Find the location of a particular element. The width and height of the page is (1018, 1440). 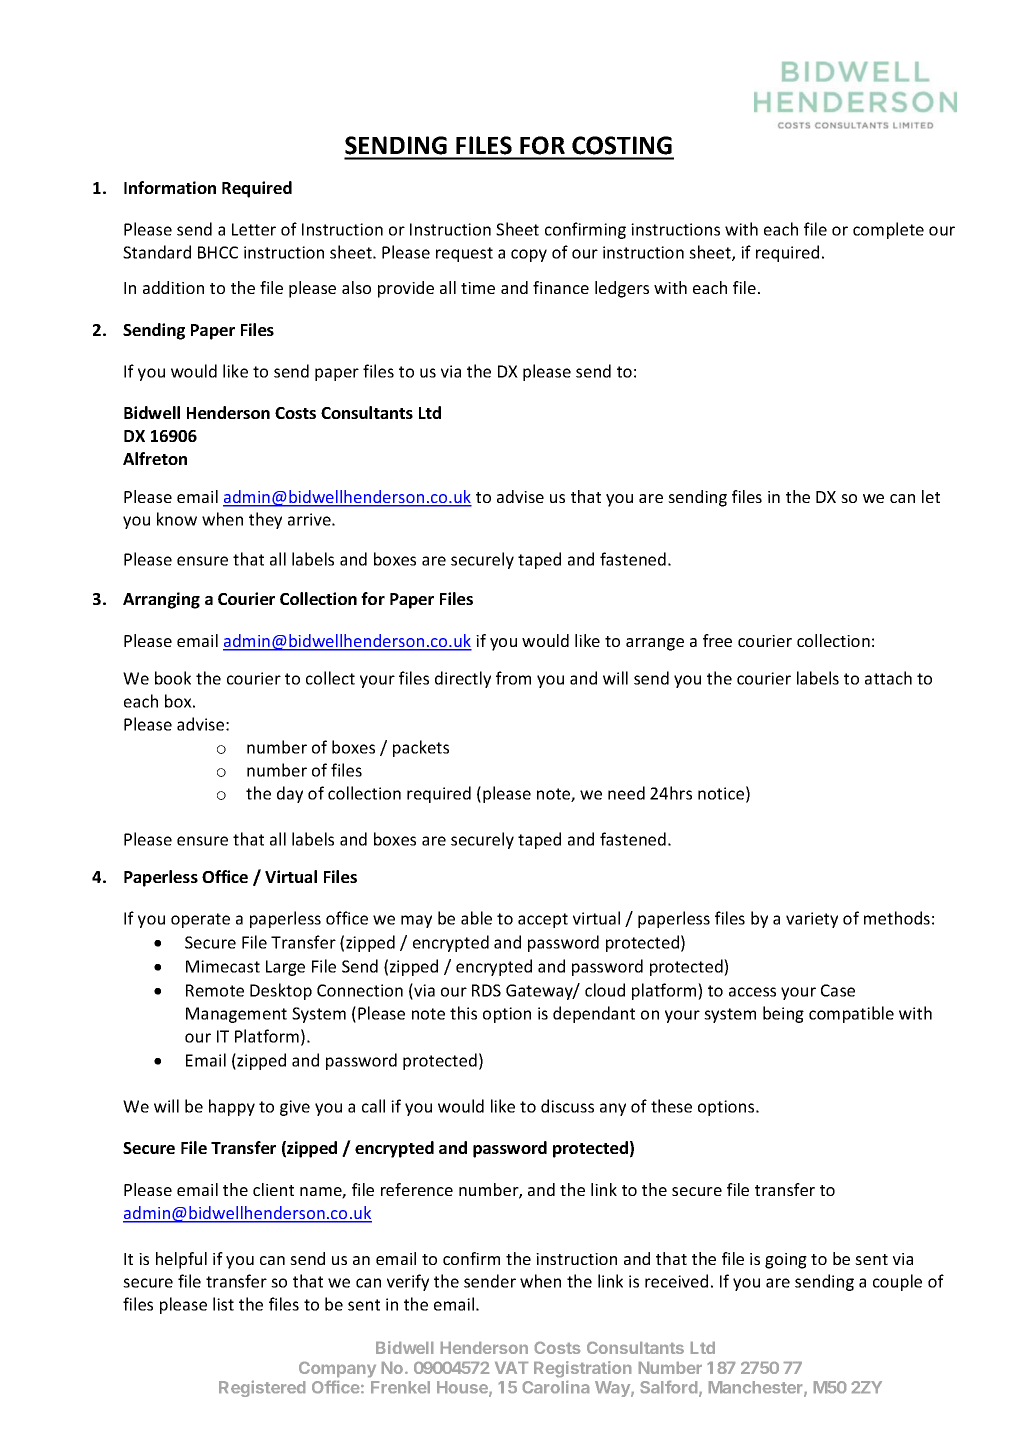

day is located at coordinates (290, 794).
